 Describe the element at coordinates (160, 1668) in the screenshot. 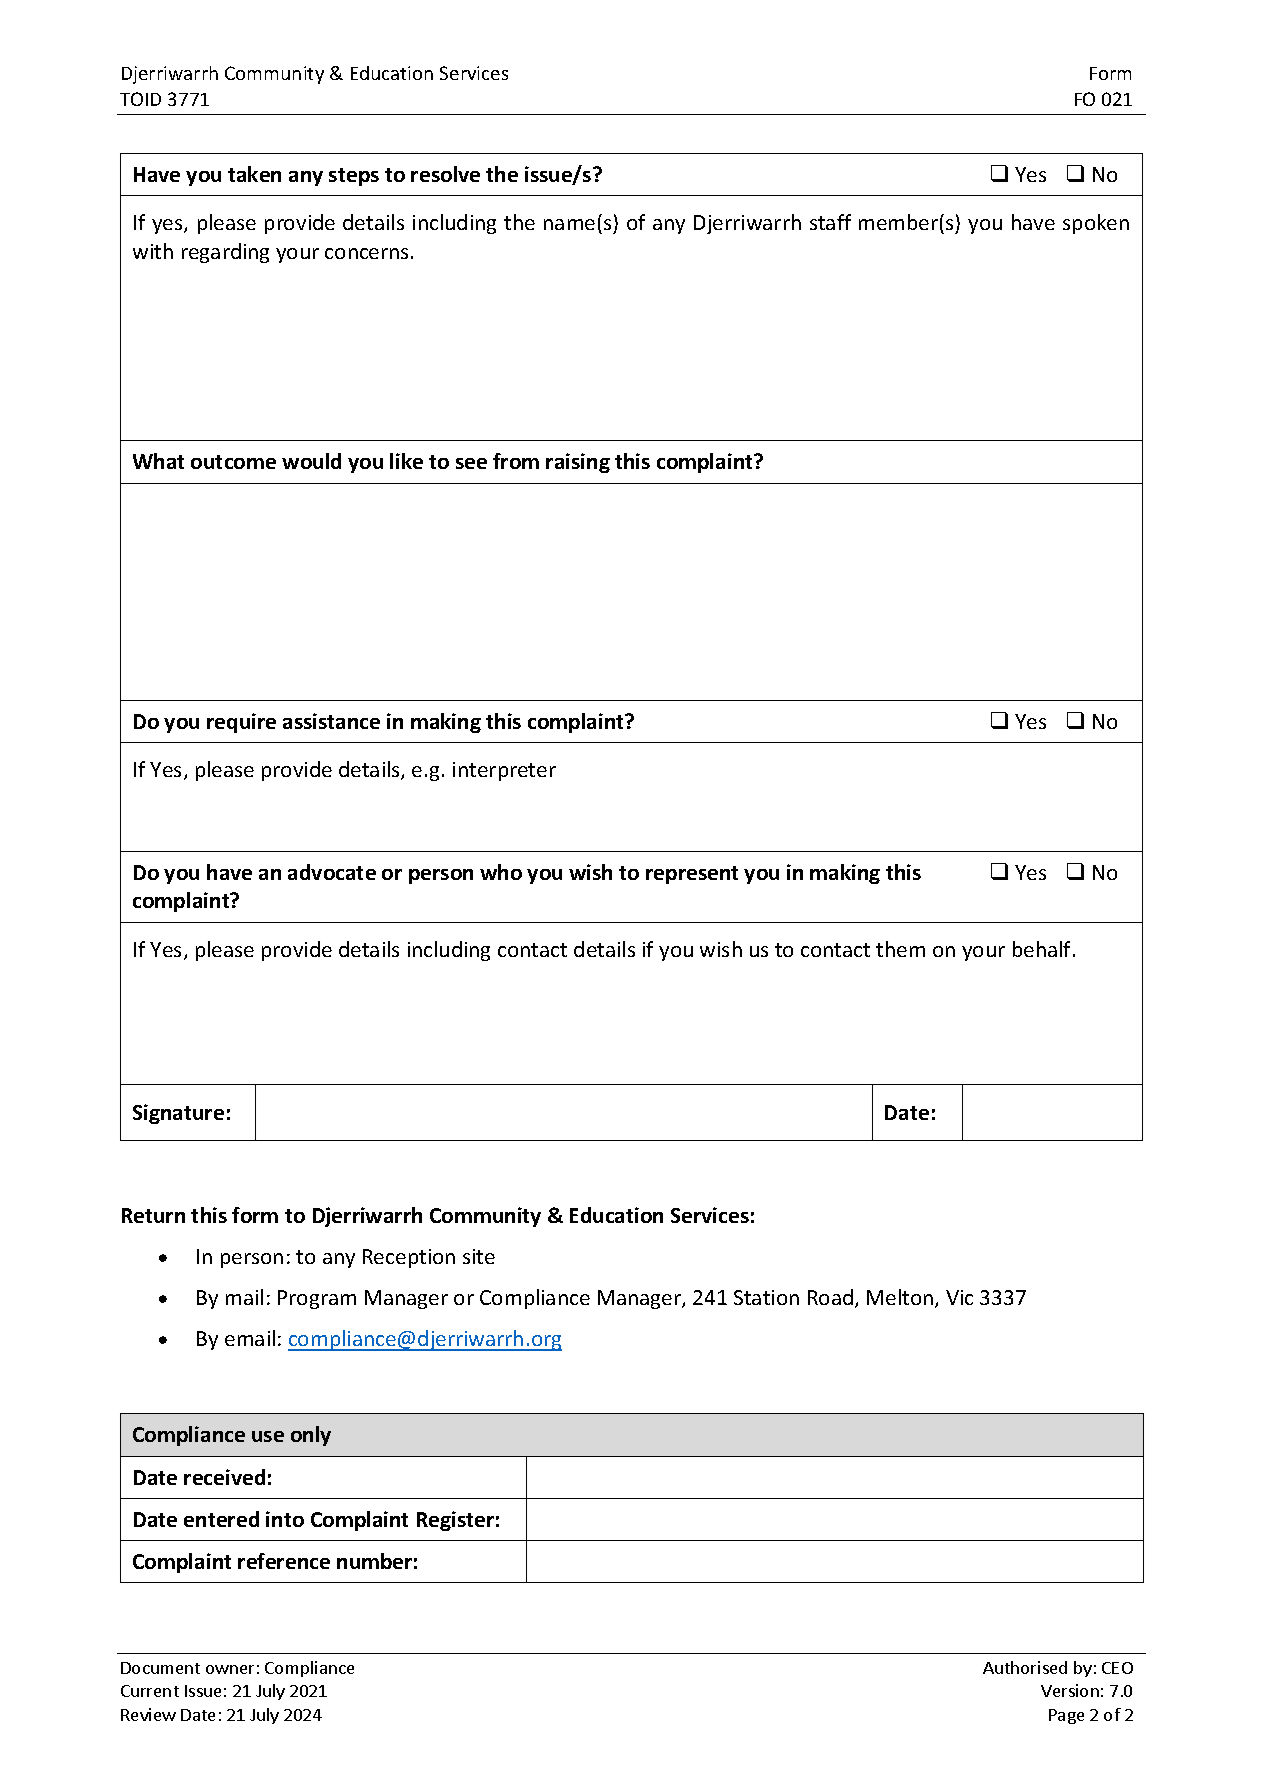

I see `Document` at that location.
